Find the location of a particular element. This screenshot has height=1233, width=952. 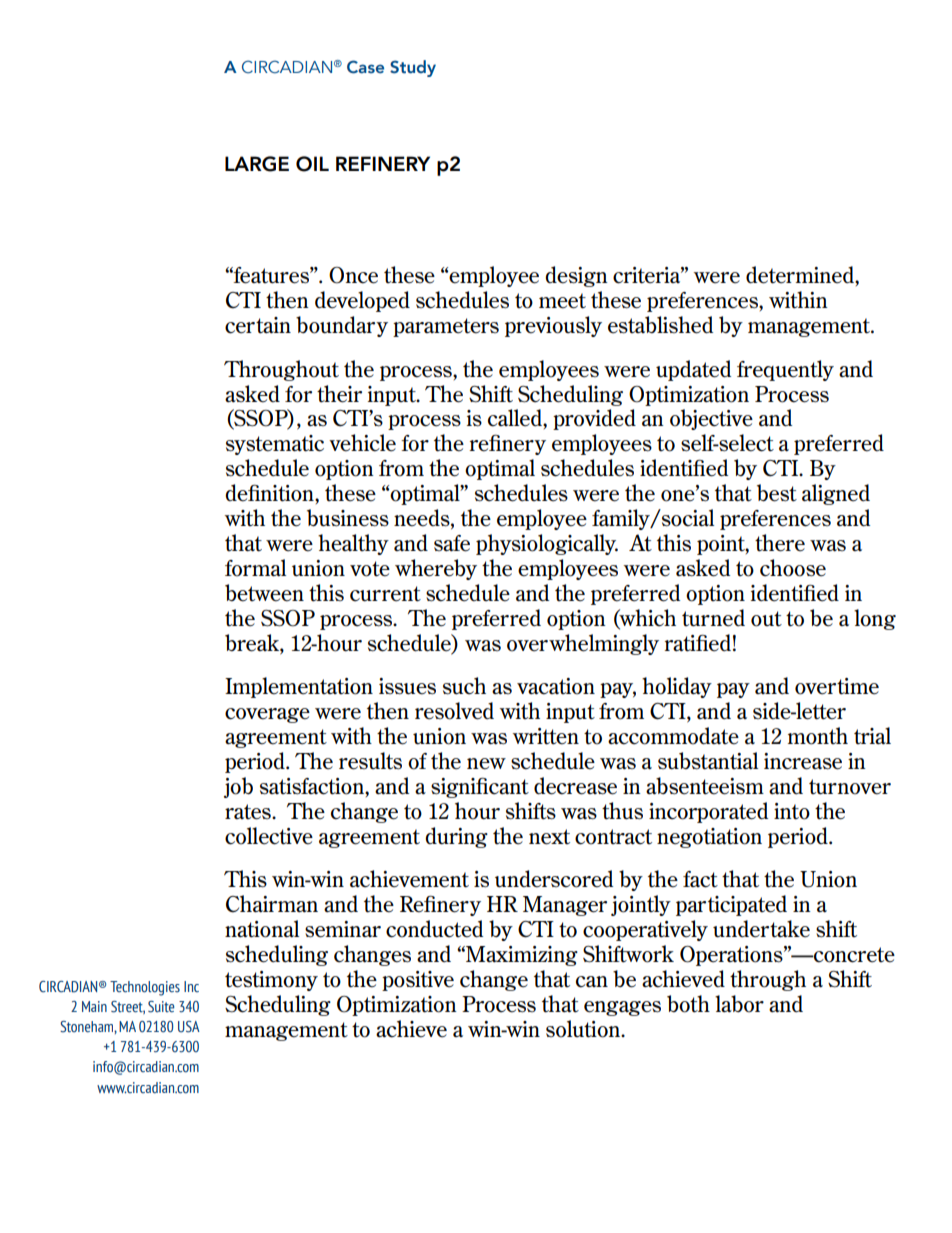

new is located at coordinates (486, 764).
